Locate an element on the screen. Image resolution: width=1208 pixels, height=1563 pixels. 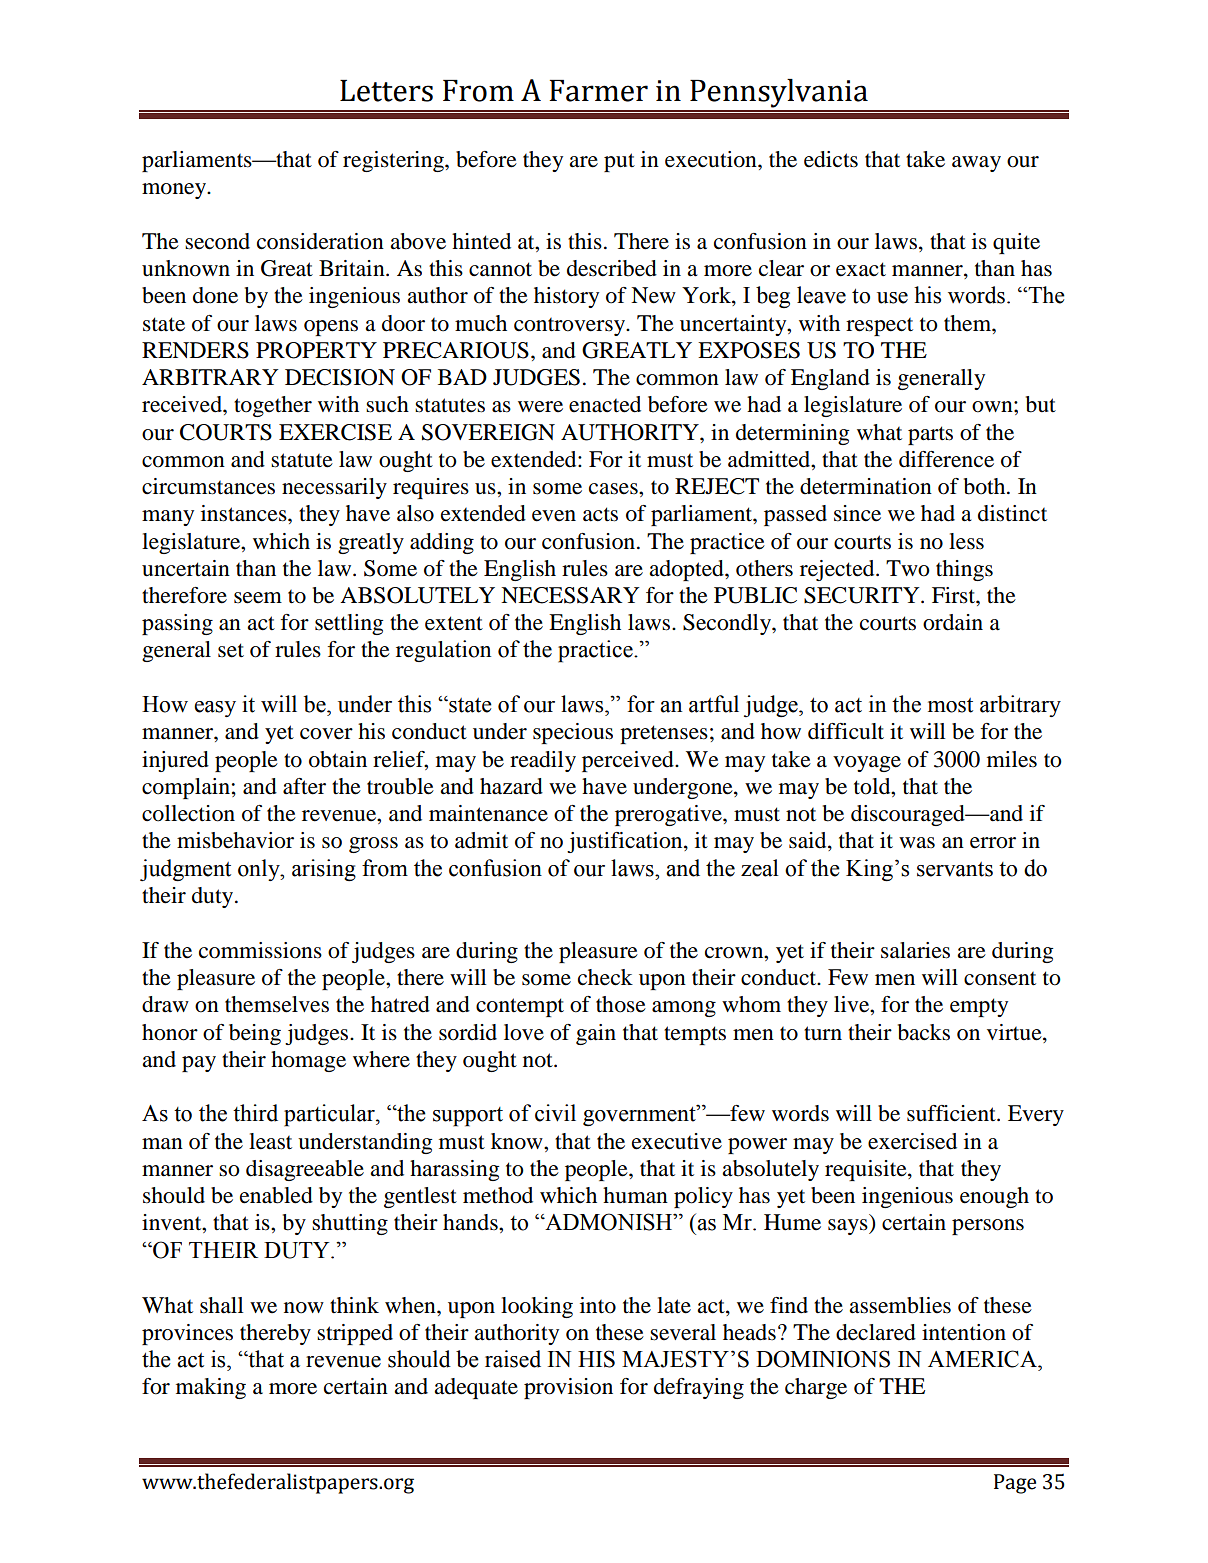
provision is located at coordinates (568, 1388).
